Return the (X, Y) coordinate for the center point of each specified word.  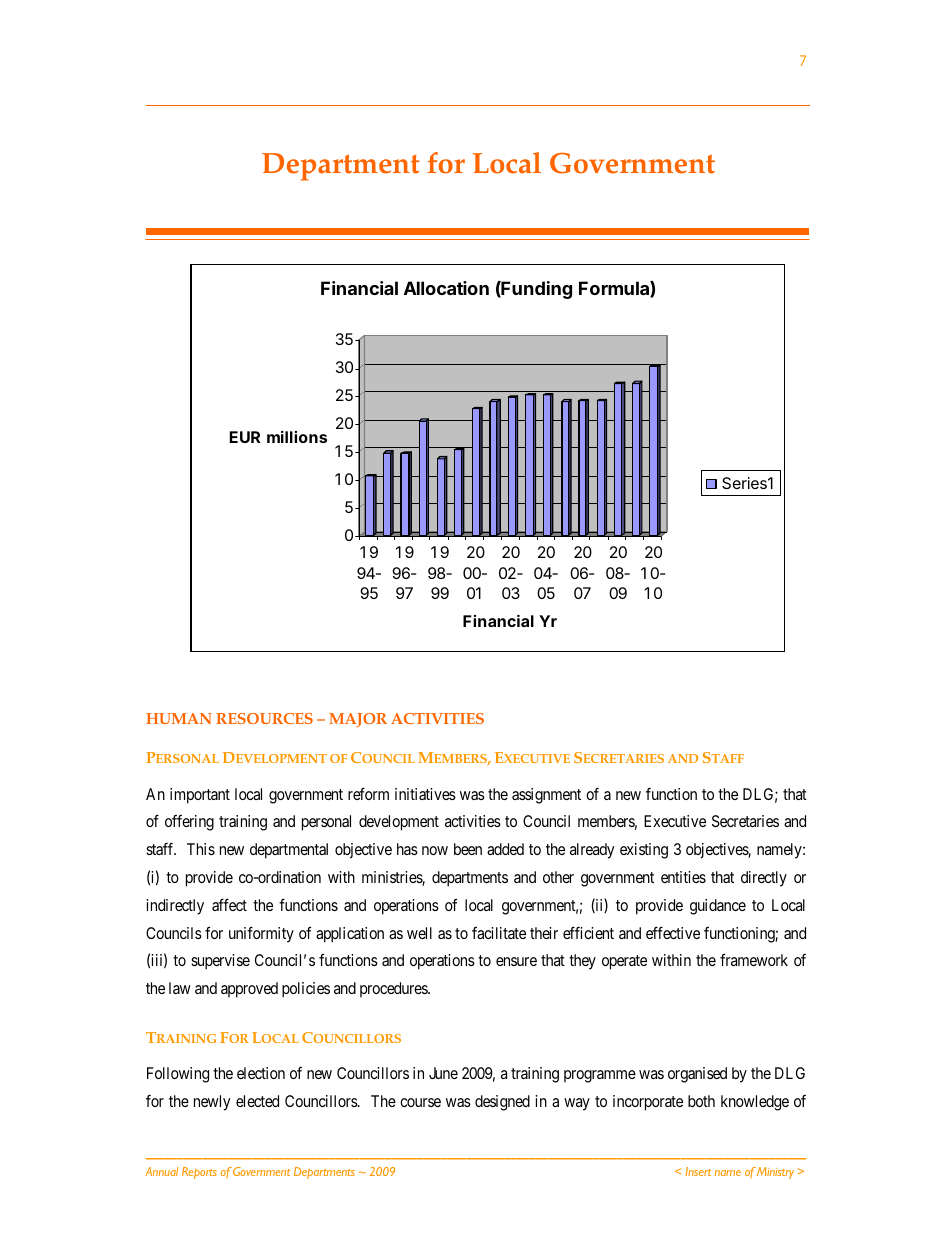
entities (683, 877)
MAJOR (358, 720)
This (201, 849)
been (468, 849)
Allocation (446, 288)
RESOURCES (264, 718)
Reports (199, 1173)
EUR (245, 437)
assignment (546, 796)
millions (297, 437)
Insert (698, 1171)
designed (502, 1103)
